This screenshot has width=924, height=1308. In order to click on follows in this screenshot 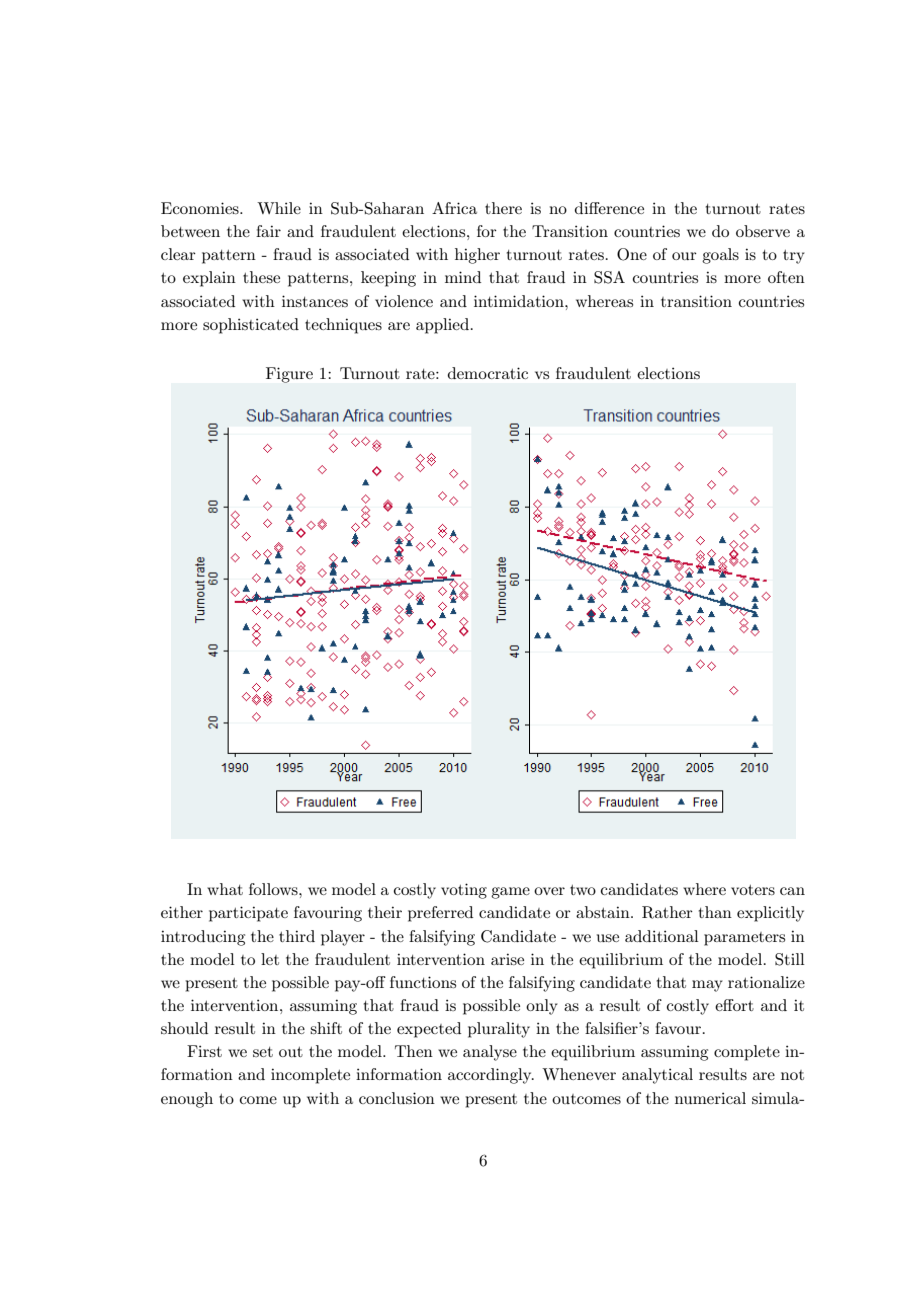, I will do `click(274, 889)`.
